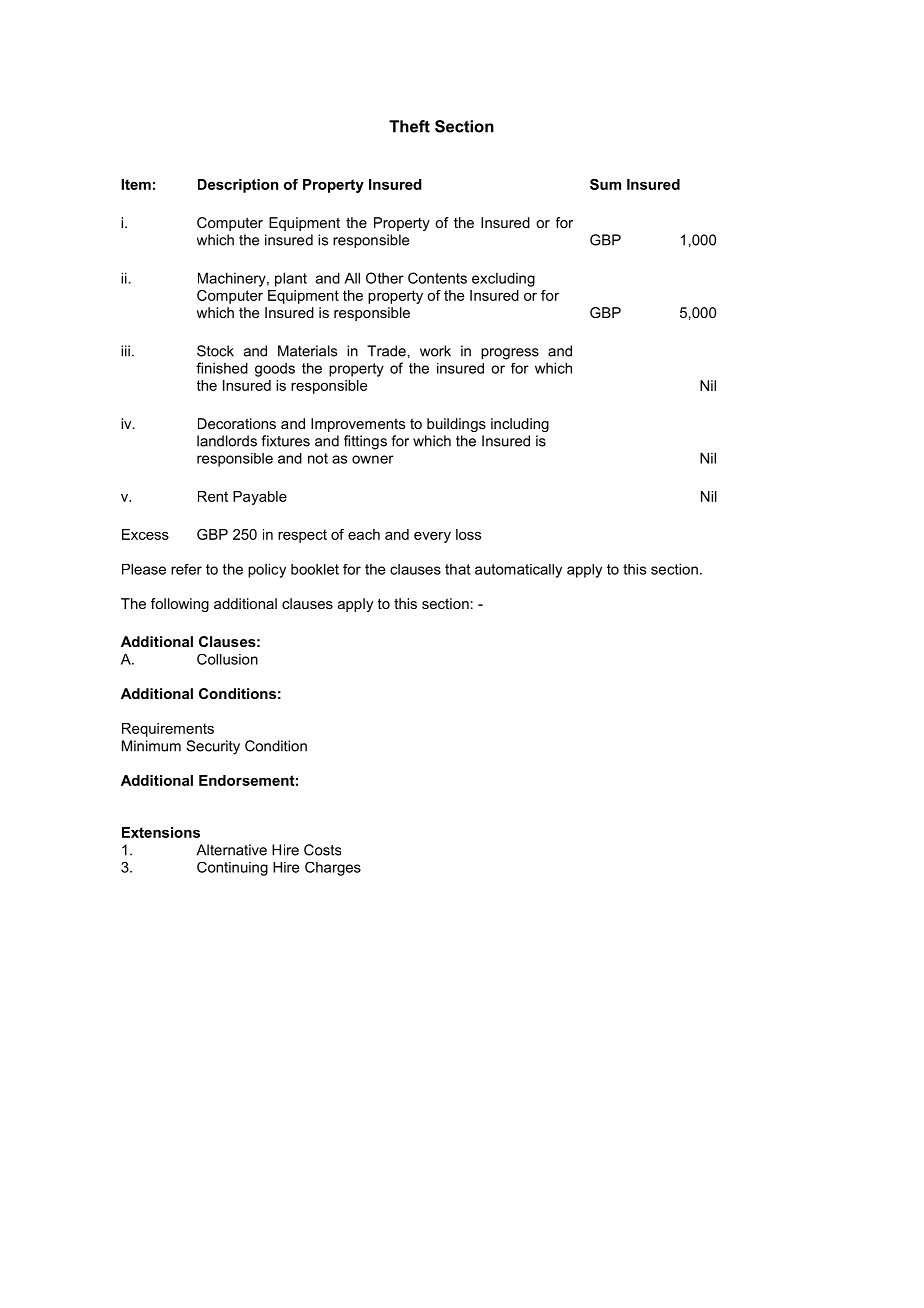 Image resolution: width=924 pixels, height=1308 pixels. I want to click on booklet, so click(315, 569).
